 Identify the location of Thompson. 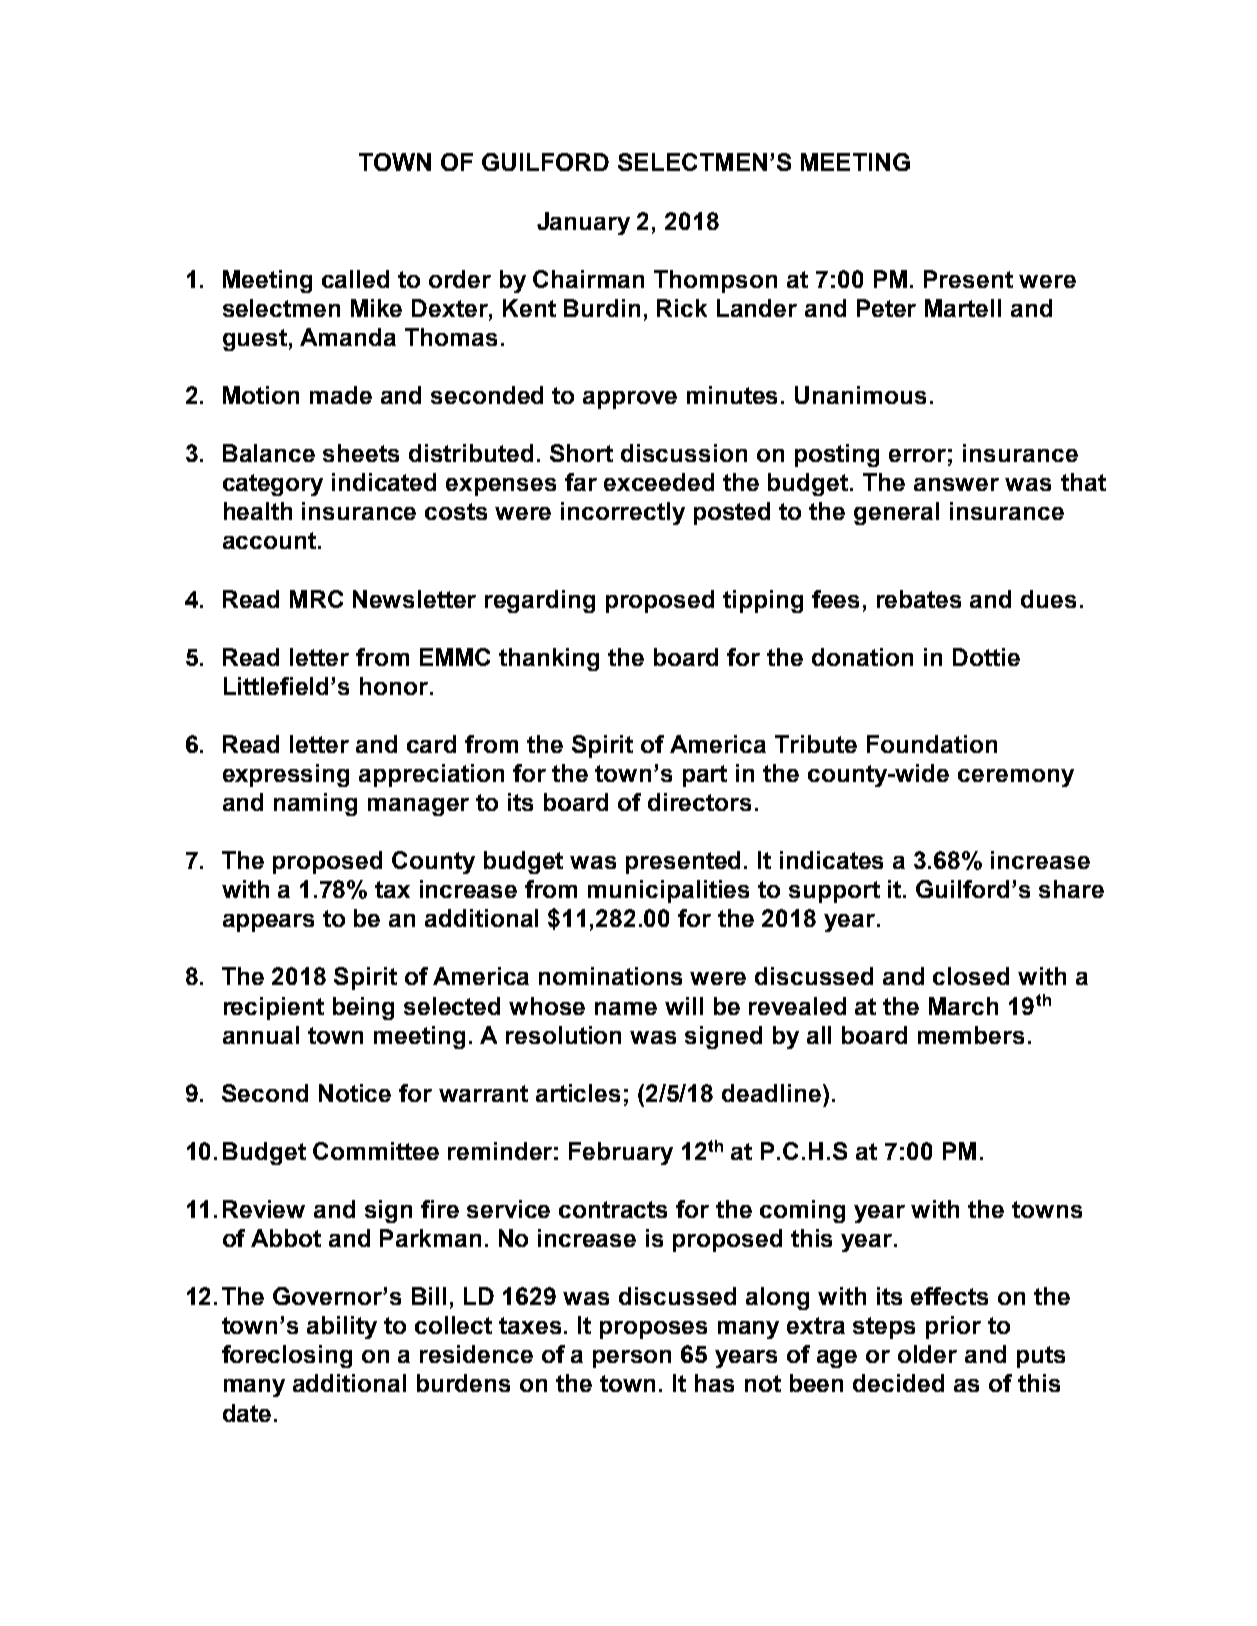
(715, 281).
